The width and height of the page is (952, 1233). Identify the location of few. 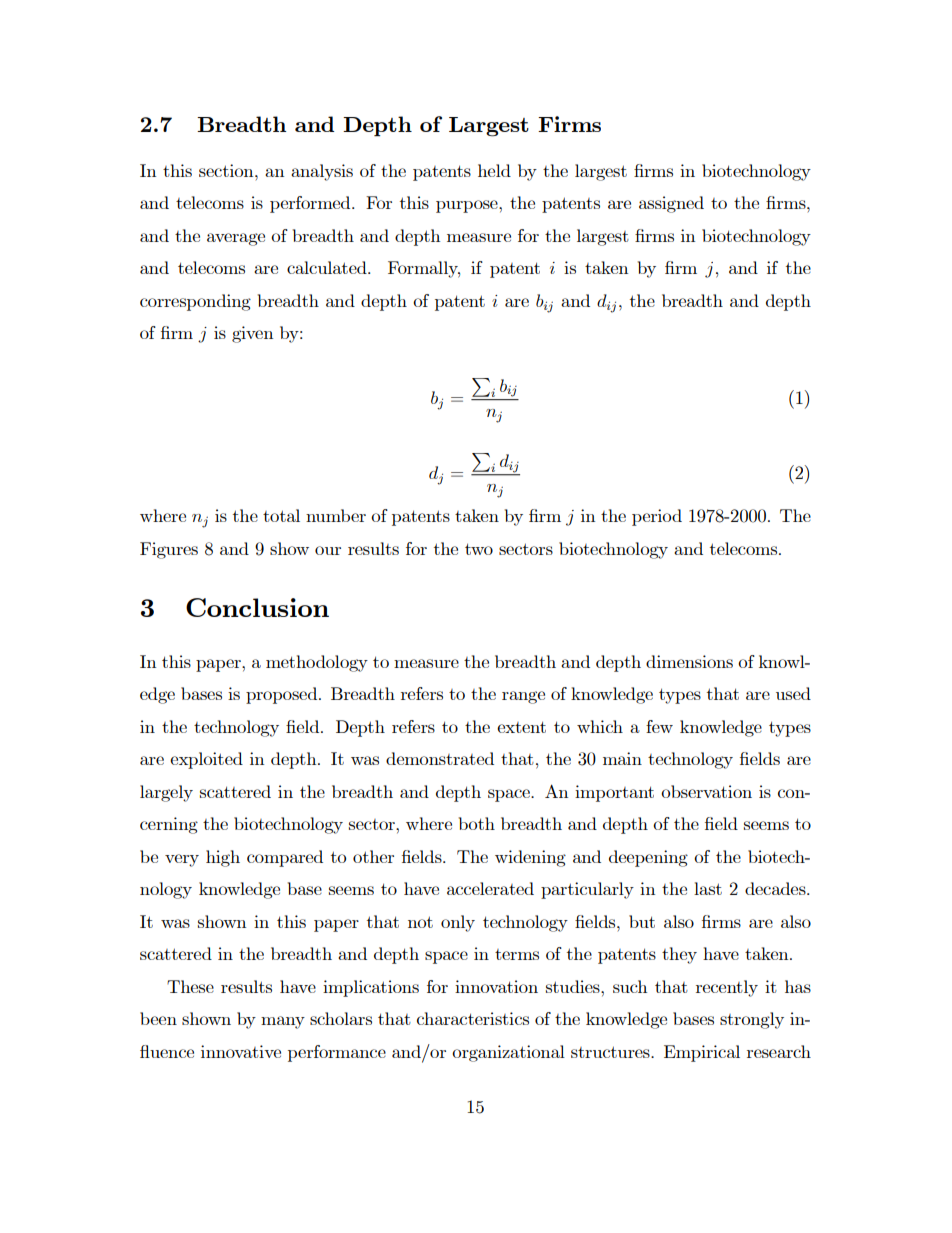
(659, 726).
